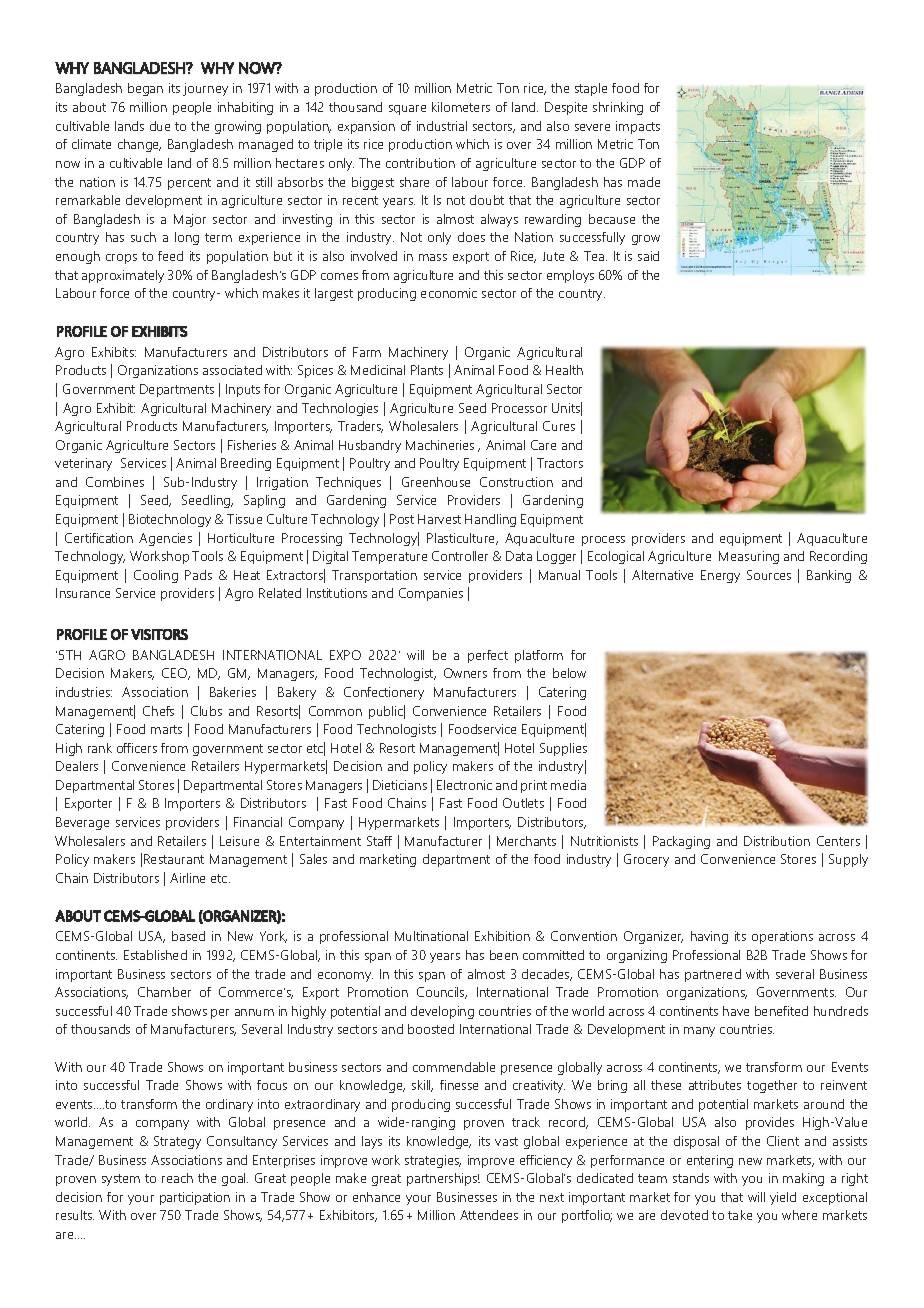 The height and width of the image is (1308, 924). Describe the element at coordinates (461, 107) in the image. I see `kilometers` at that location.
